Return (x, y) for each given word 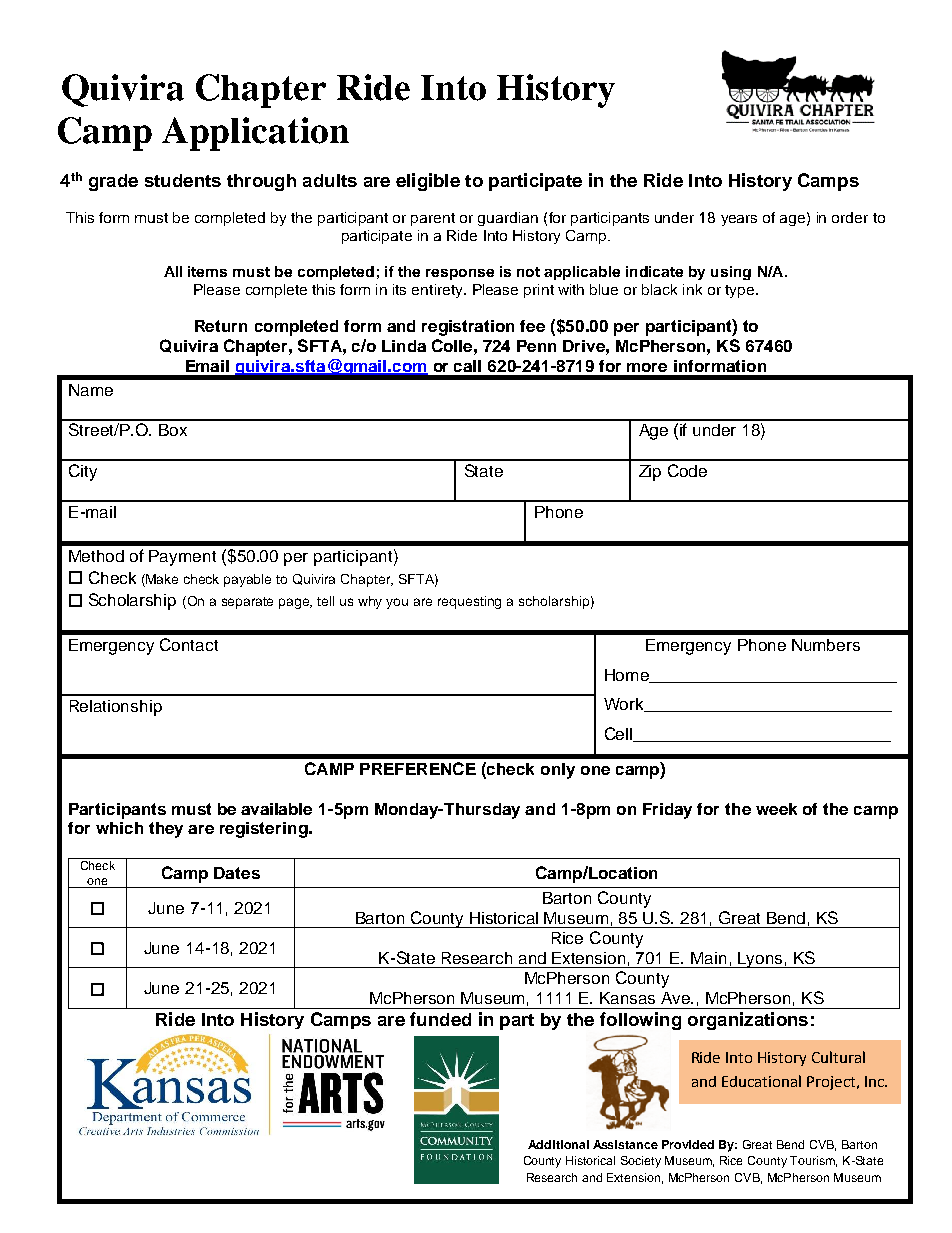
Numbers (826, 645)
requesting (469, 602)
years (739, 220)
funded (440, 1019)
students (183, 180)
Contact (189, 644)
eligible (428, 182)
